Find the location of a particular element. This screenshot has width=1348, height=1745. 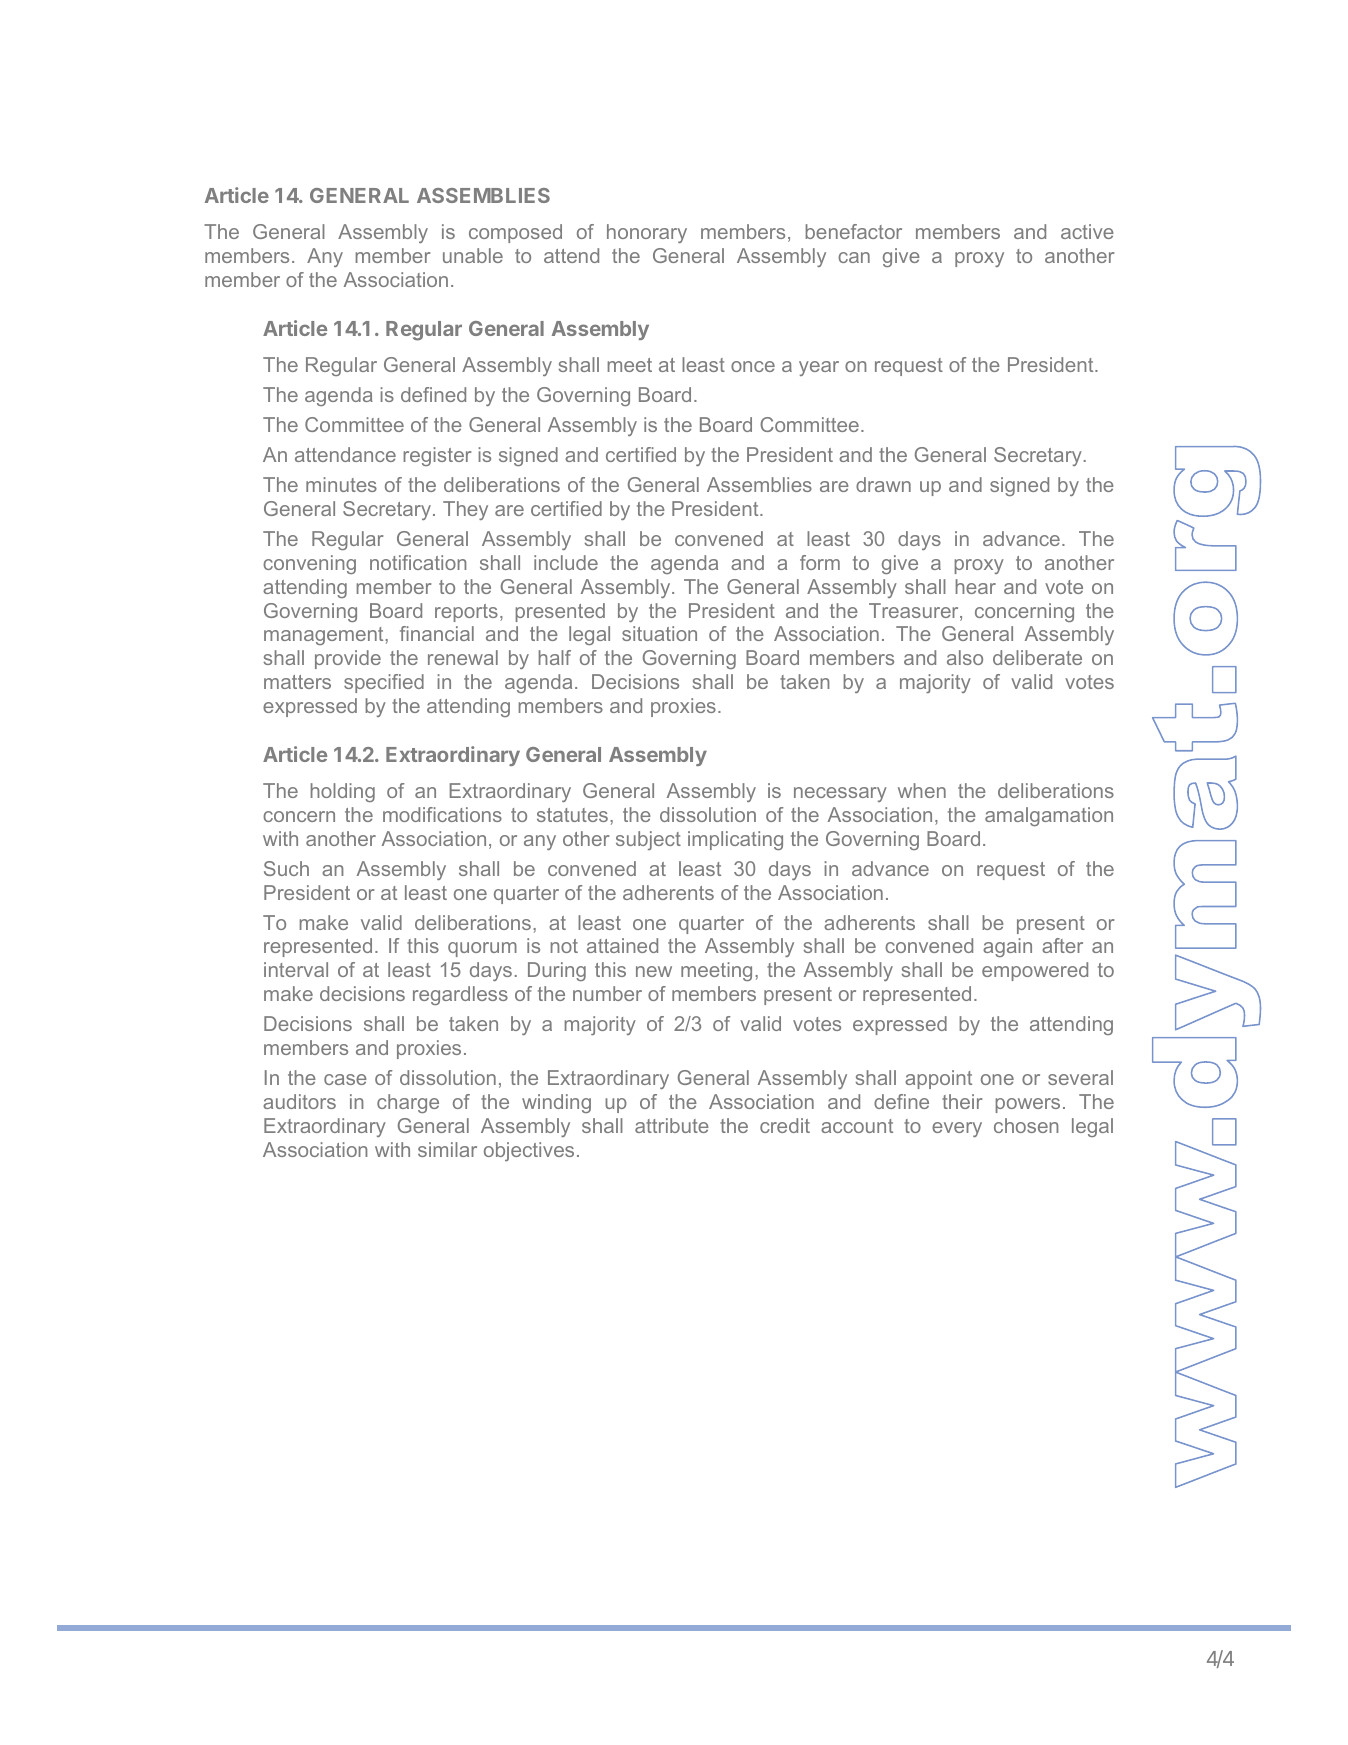

attribute is located at coordinates (672, 1125).
